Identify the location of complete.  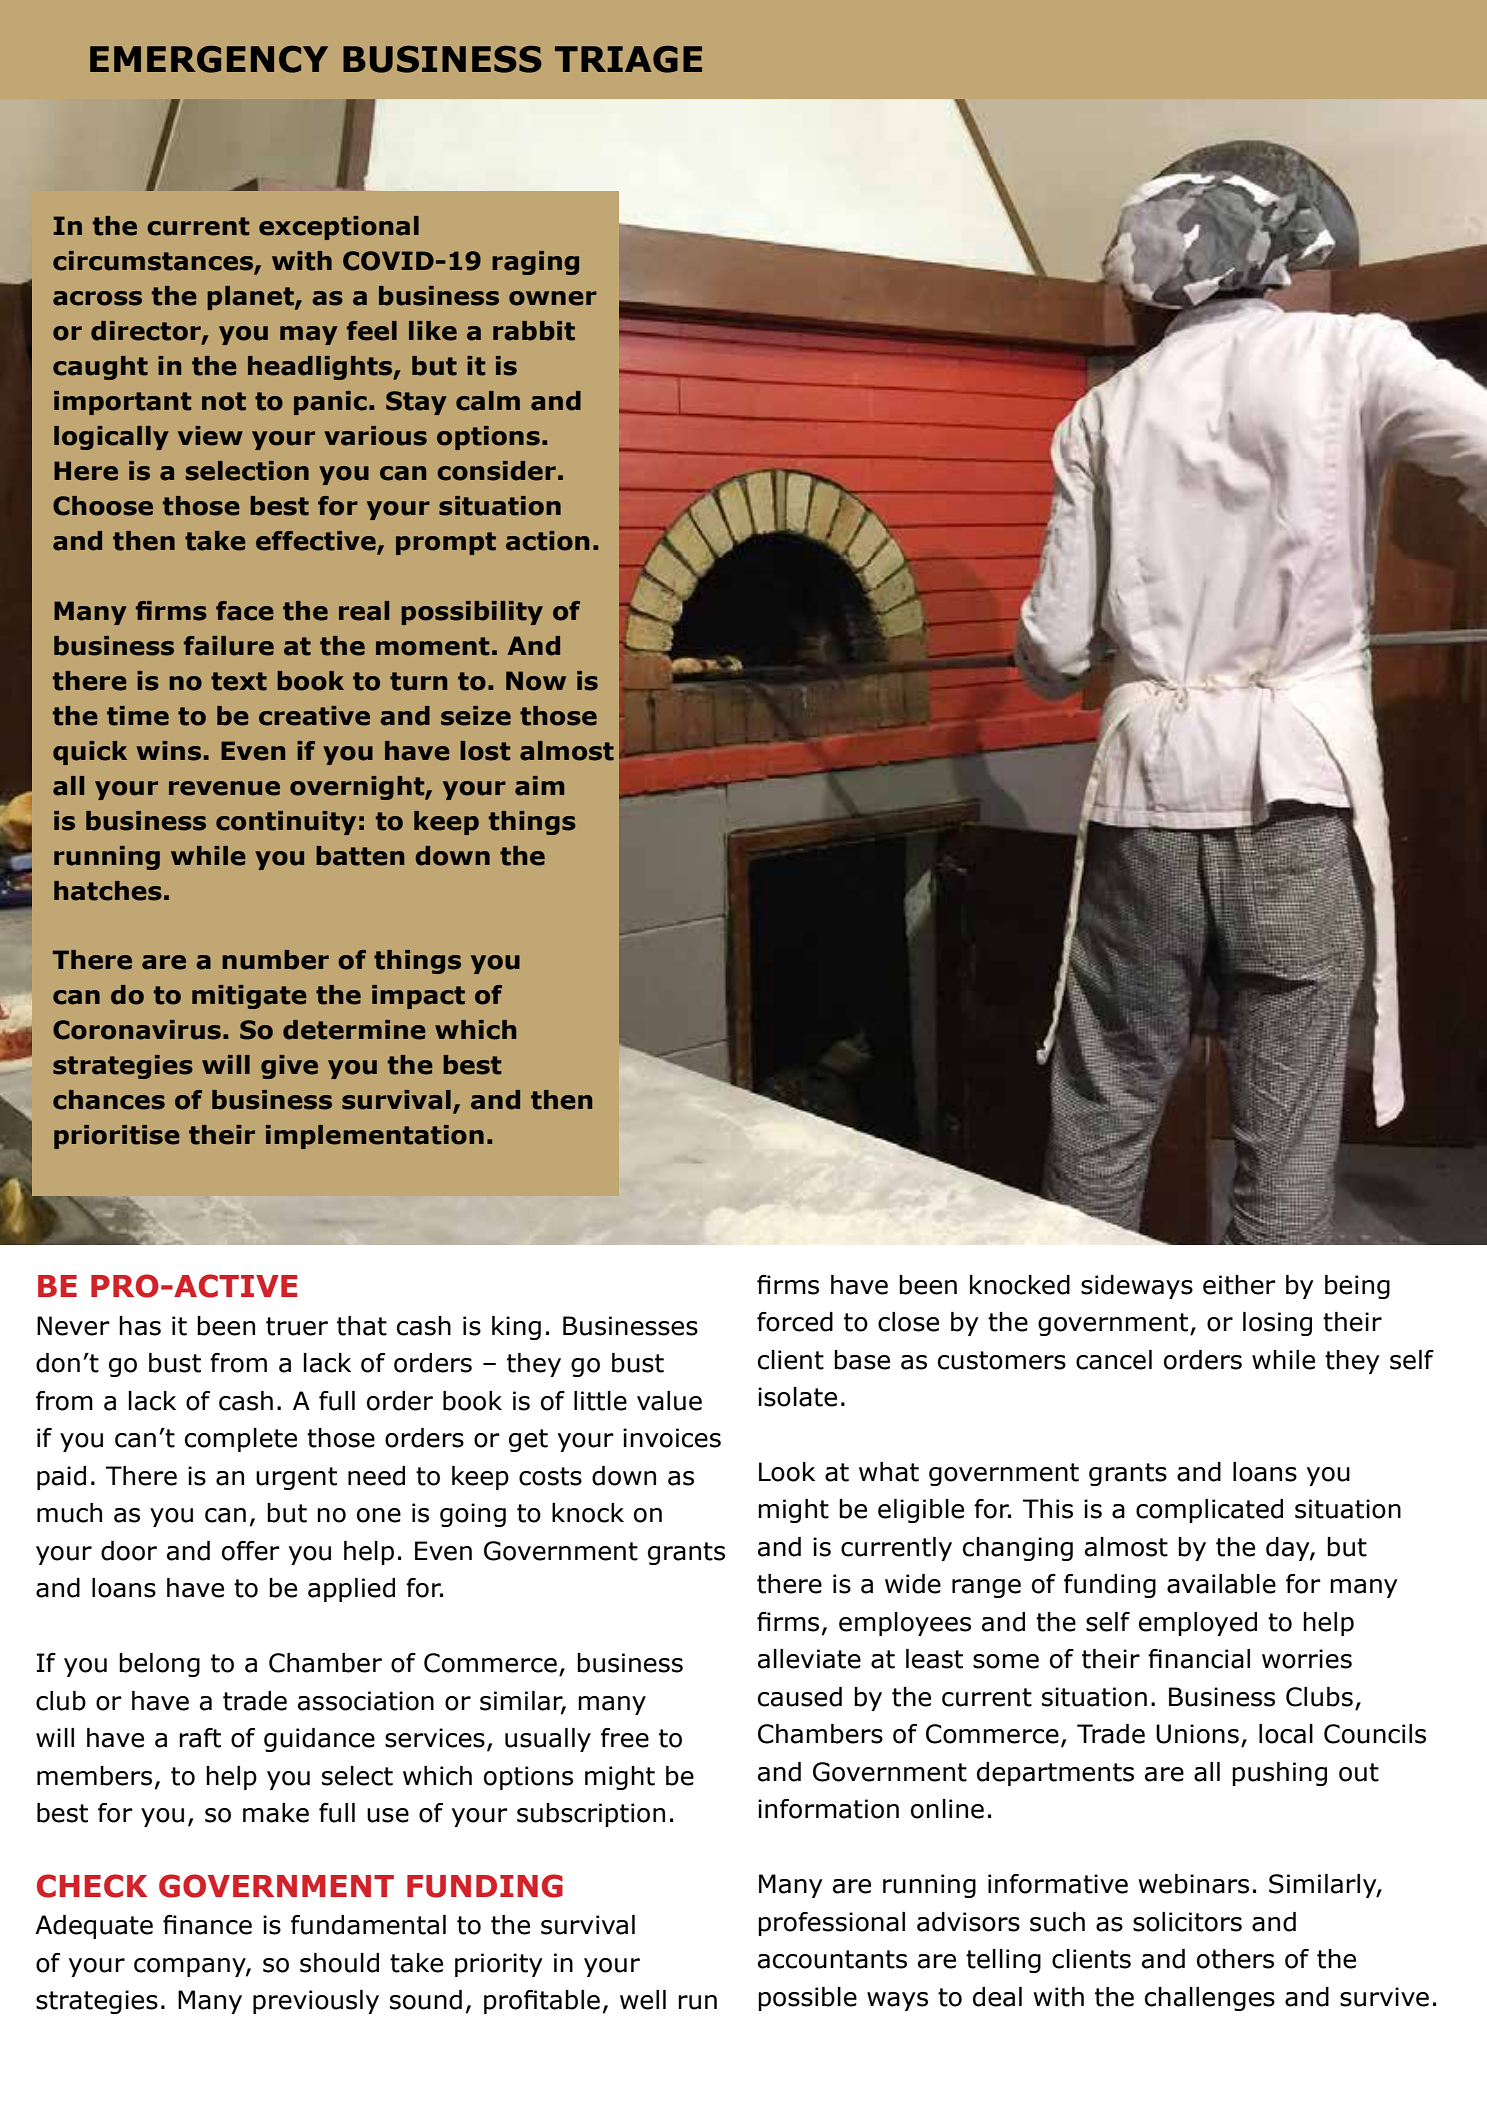
(241, 1440).
